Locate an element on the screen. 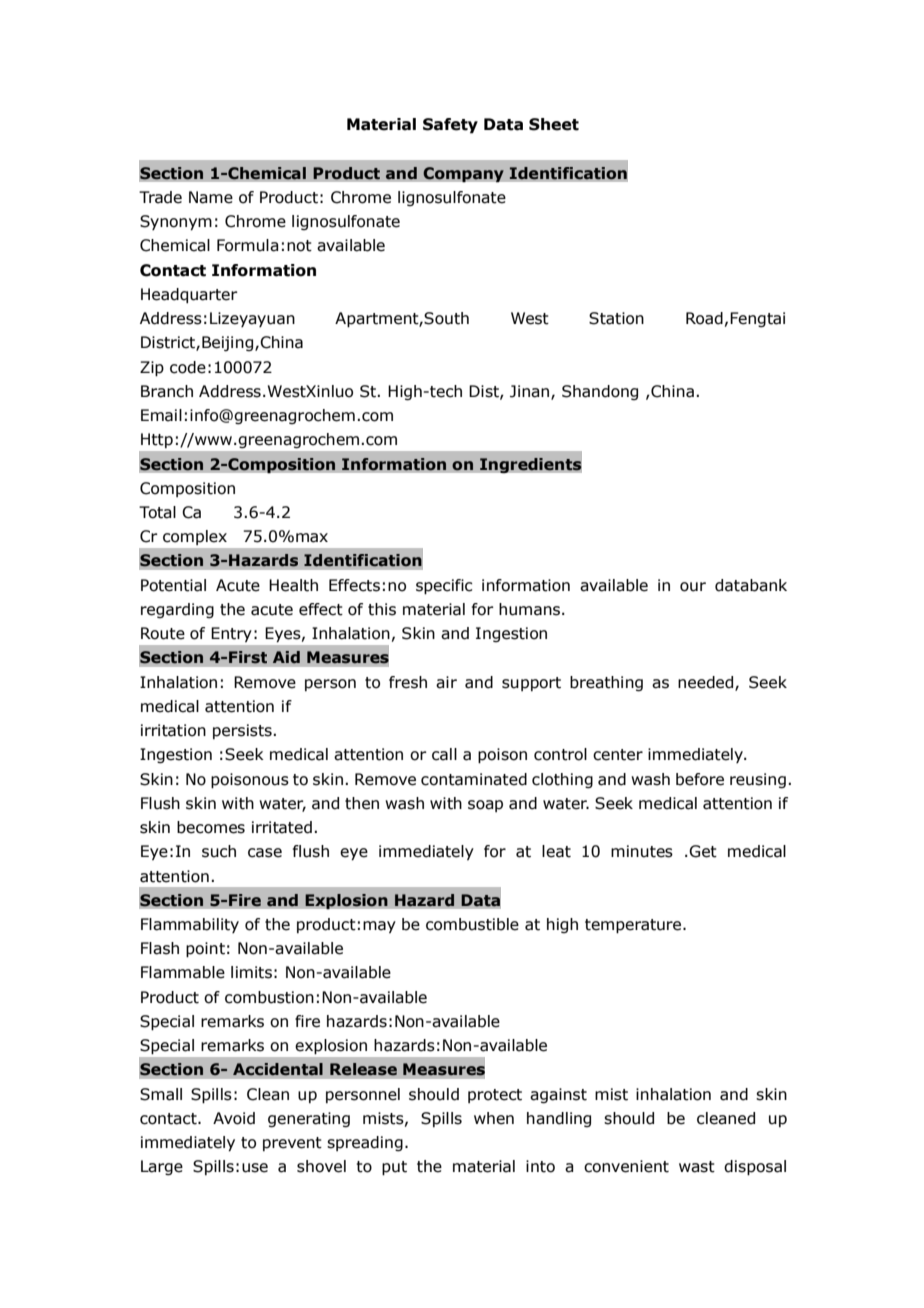 The image size is (924, 1308). Name is located at coordinates (211, 197).
